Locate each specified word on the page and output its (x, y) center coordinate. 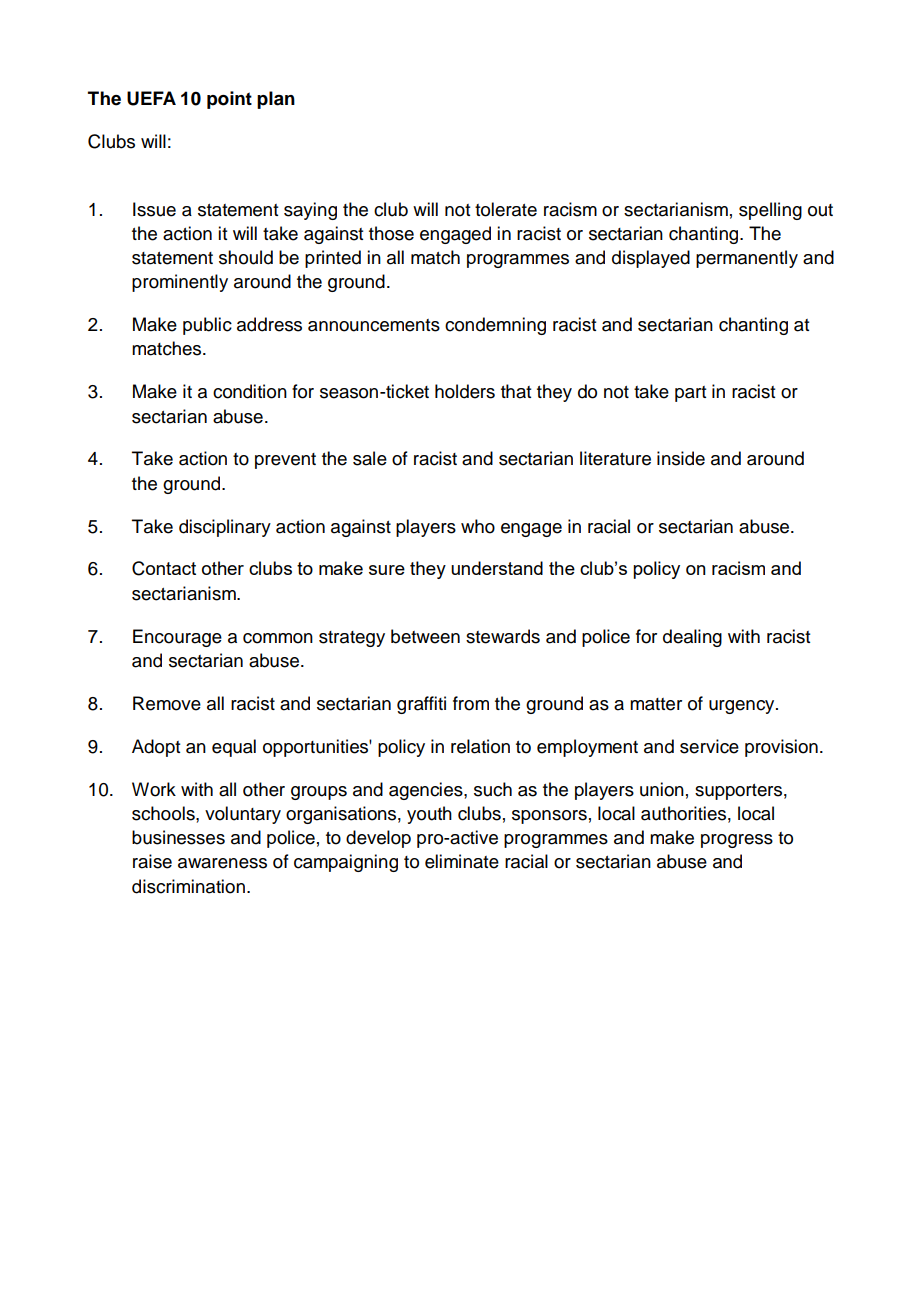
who (478, 526)
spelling (770, 211)
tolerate (506, 209)
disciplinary (225, 528)
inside (681, 458)
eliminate (462, 861)
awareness (222, 863)
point (229, 100)
